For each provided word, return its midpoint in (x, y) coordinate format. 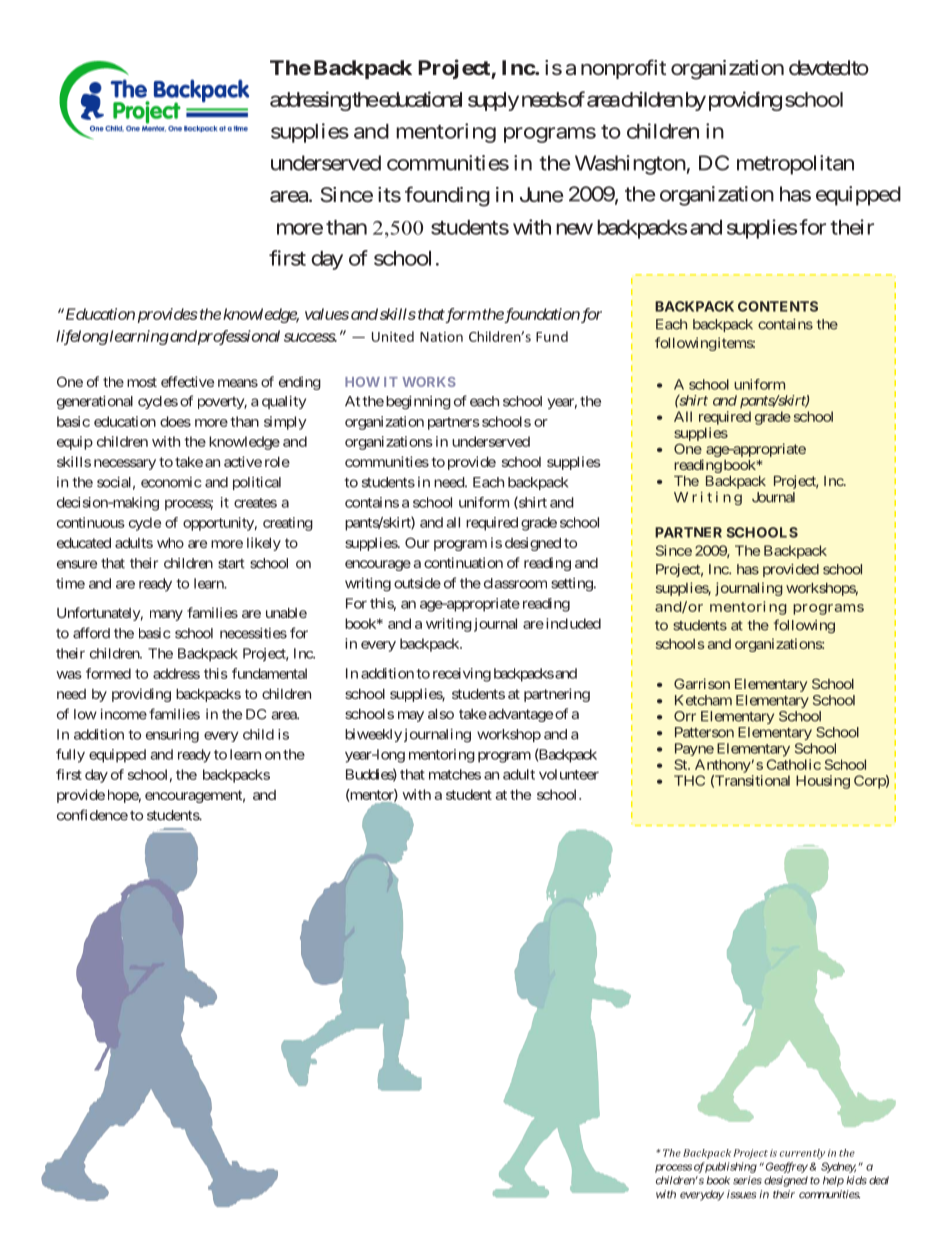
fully (70, 756)
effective (187, 381)
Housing (823, 782)
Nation (441, 337)
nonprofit (623, 69)
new (574, 229)
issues (742, 1194)
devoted (819, 67)
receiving (462, 675)
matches (455, 774)
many (166, 615)
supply (493, 101)
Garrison (702, 683)
